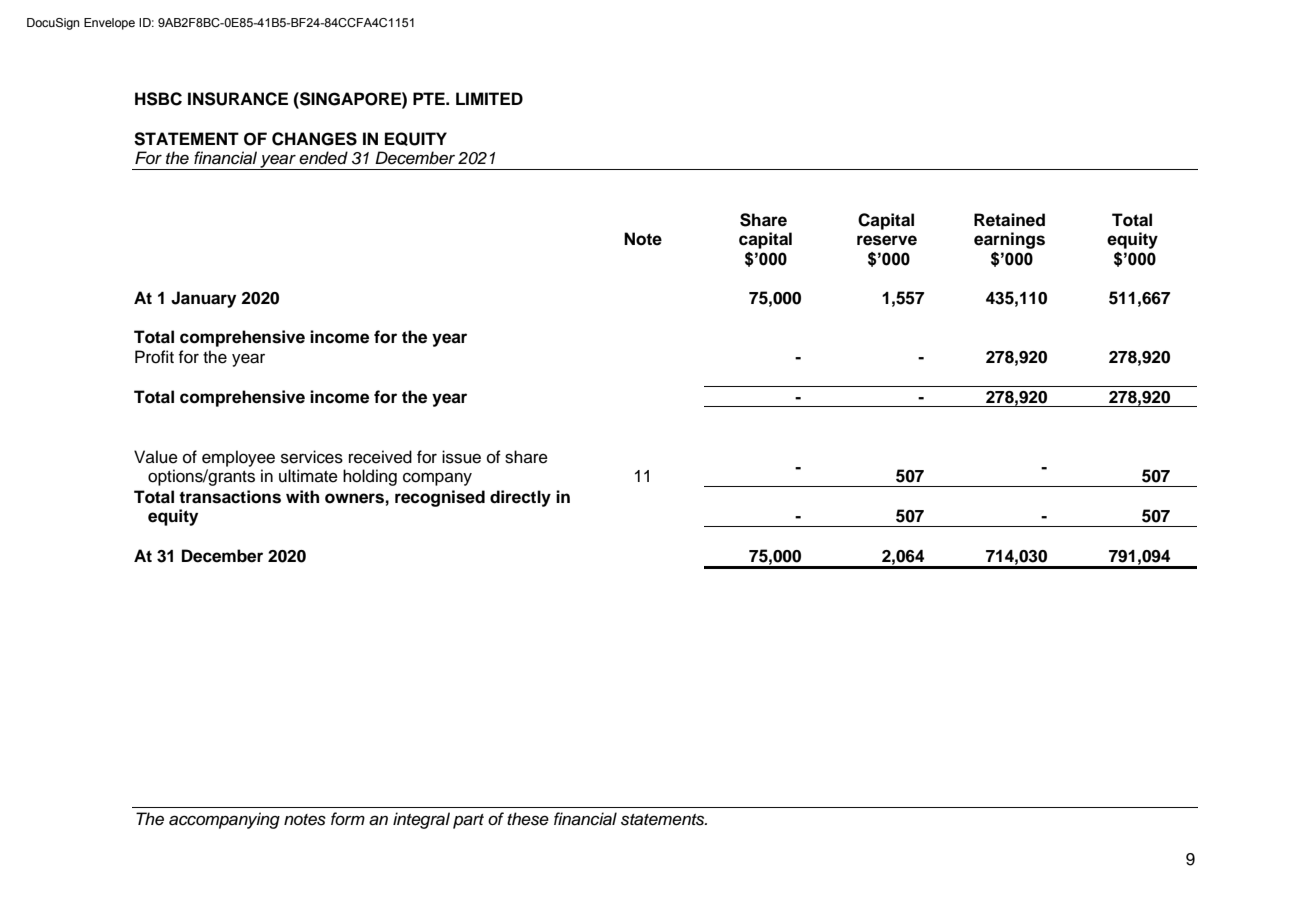 The width and height of the image is (1307, 924). Describe the element at coordinates (1009, 220) in the image. I see `Retained` at that location.
